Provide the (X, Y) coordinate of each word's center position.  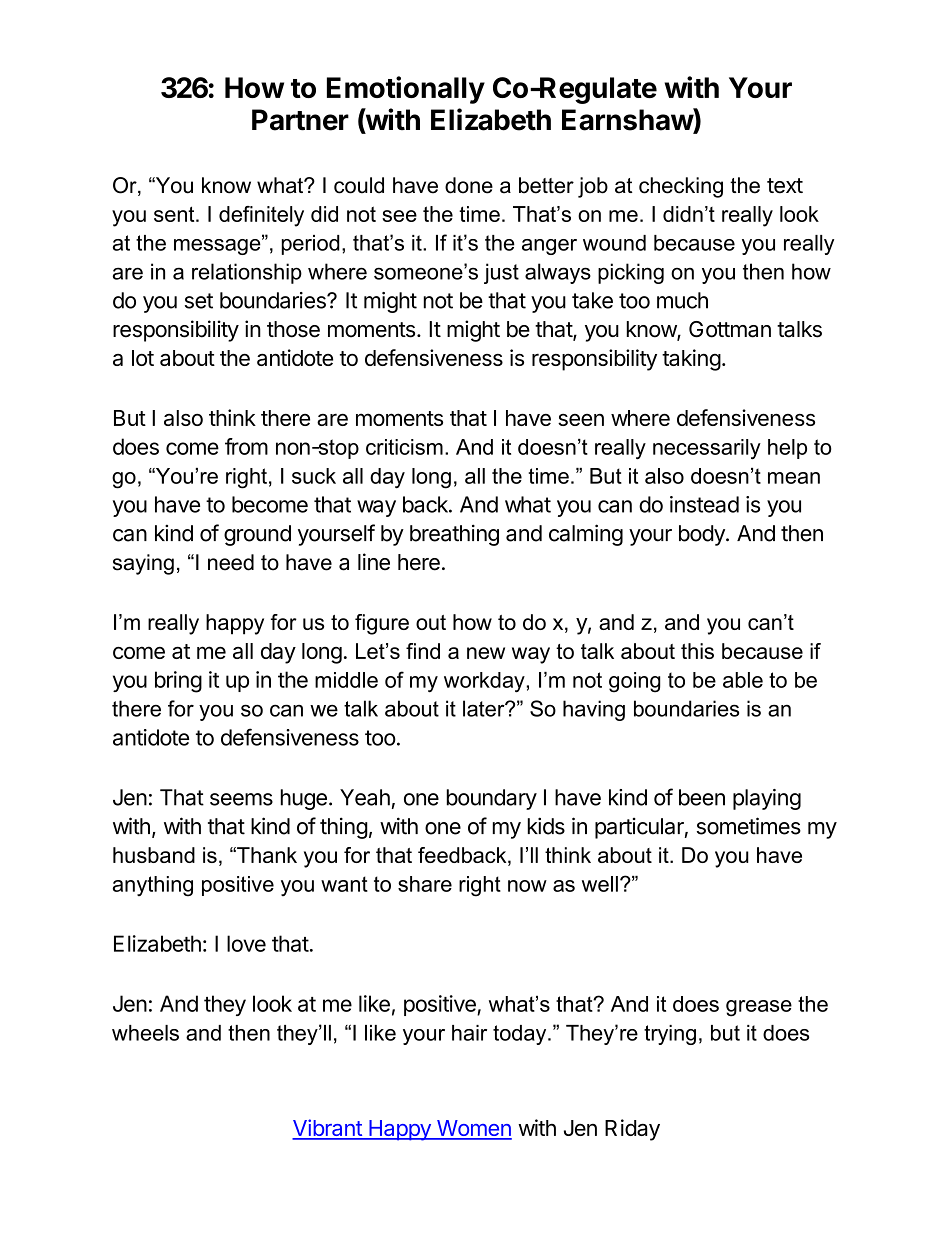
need (231, 562)
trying (670, 1035)
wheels (145, 1033)
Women (473, 1129)
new (486, 653)
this (697, 651)
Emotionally (406, 90)
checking (681, 187)
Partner (300, 120)
